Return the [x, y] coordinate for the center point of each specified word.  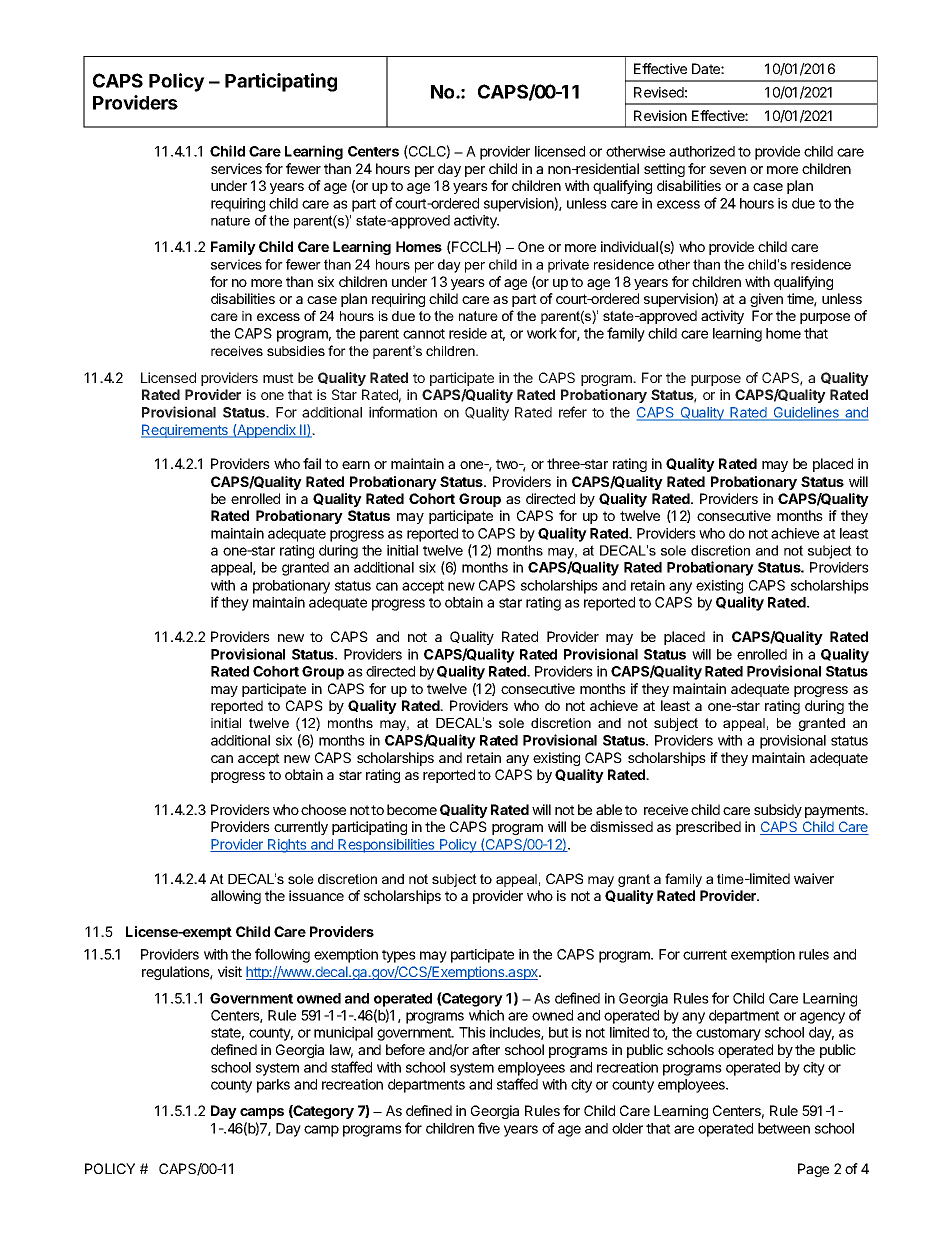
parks [273, 1086]
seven [728, 170]
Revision [660, 115]
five [489, 1128]
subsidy [778, 811]
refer [573, 412]
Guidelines [806, 414]
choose [323, 809]
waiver [814, 878]
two [508, 464]
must [278, 378]
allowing [236, 897]
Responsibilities [387, 846]
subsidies [296, 351]
